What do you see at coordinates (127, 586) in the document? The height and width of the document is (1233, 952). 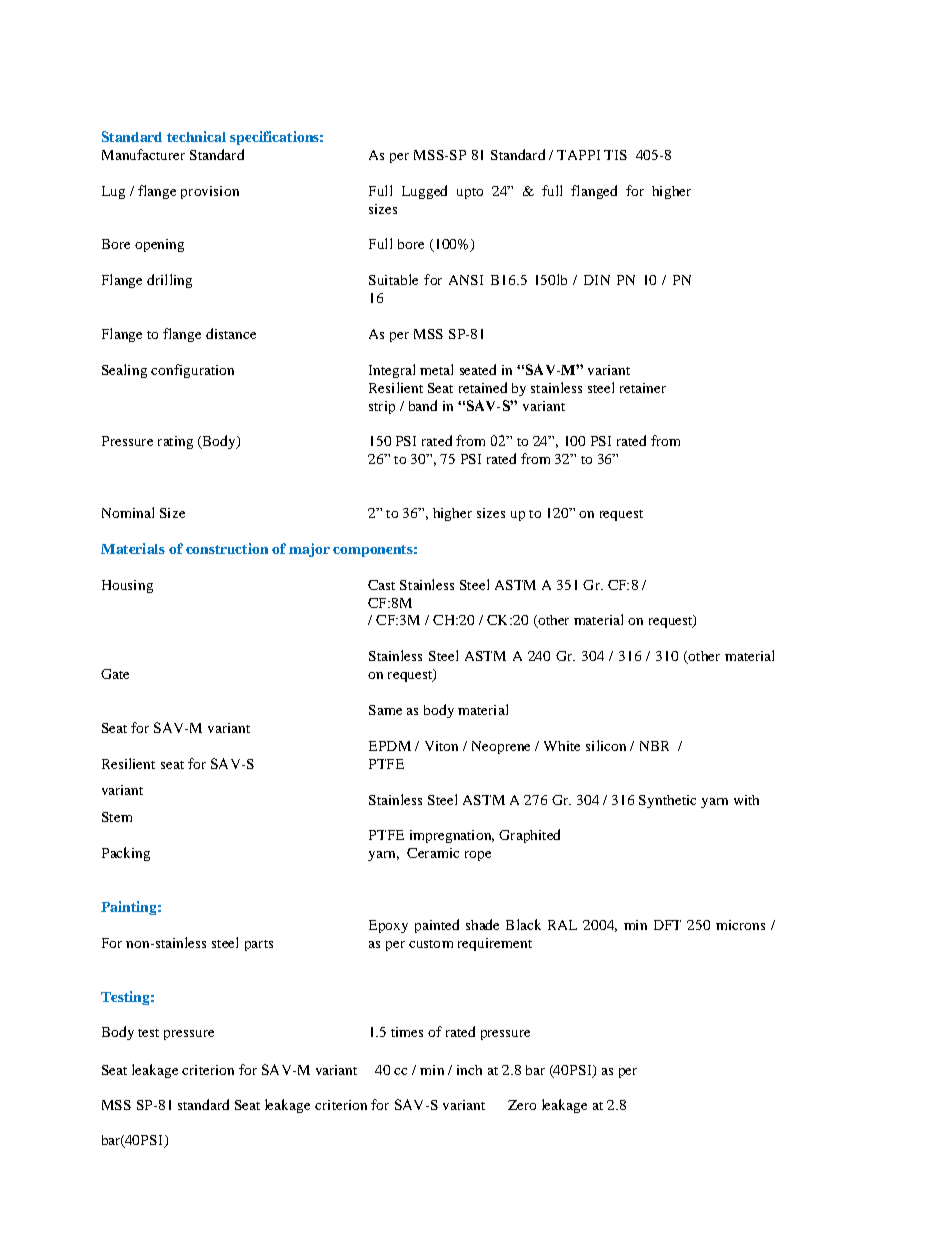 I see `Housing` at bounding box center [127, 586].
